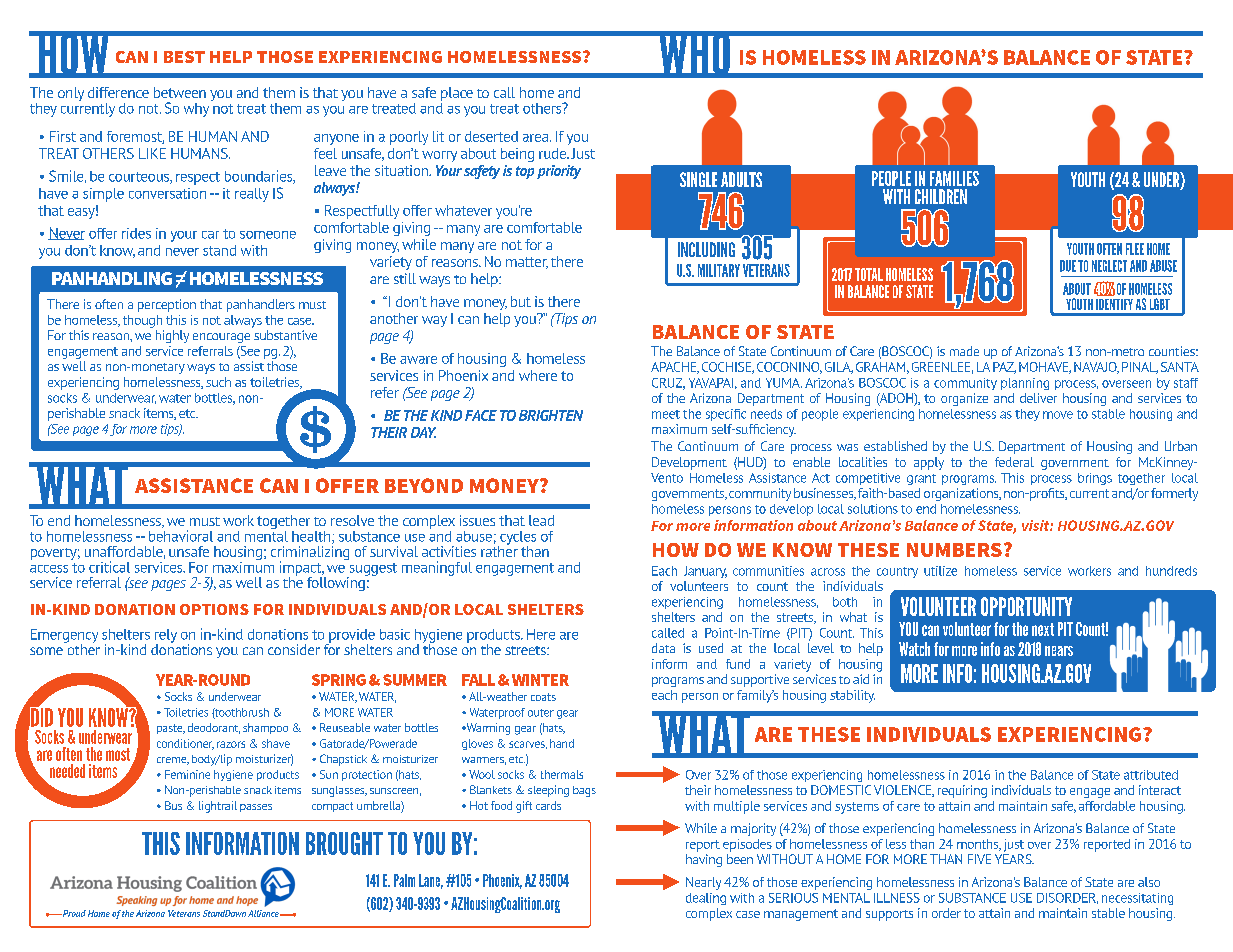  I want to click on FAMILIES, so click(954, 178).
